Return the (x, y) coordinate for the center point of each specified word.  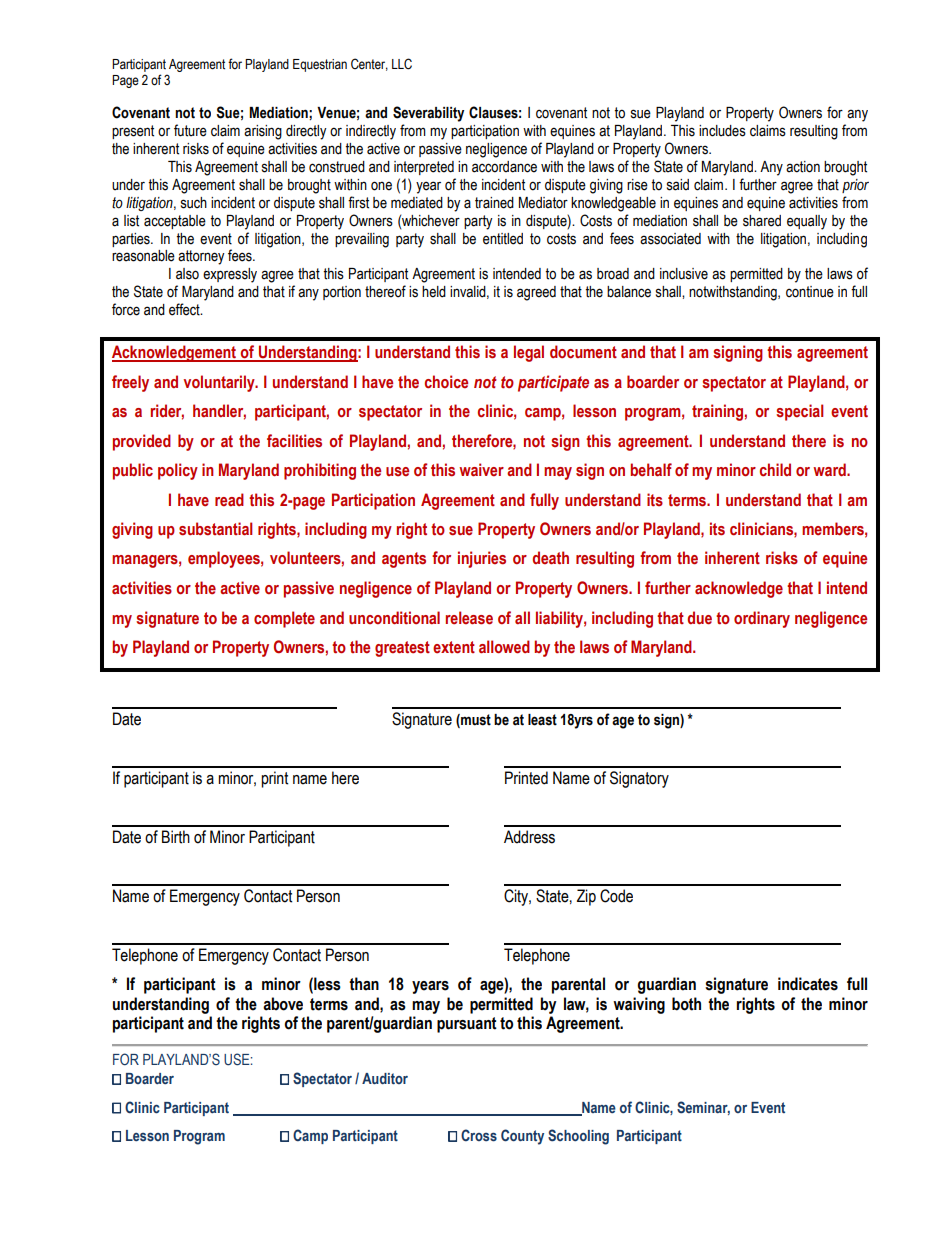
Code (616, 896)
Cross (479, 1135)
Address (529, 837)
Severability (428, 114)
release (469, 618)
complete (284, 619)
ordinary (762, 619)
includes (722, 131)
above (283, 1004)
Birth (176, 837)
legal (529, 353)
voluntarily (220, 383)
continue (810, 292)
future (190, 130)
